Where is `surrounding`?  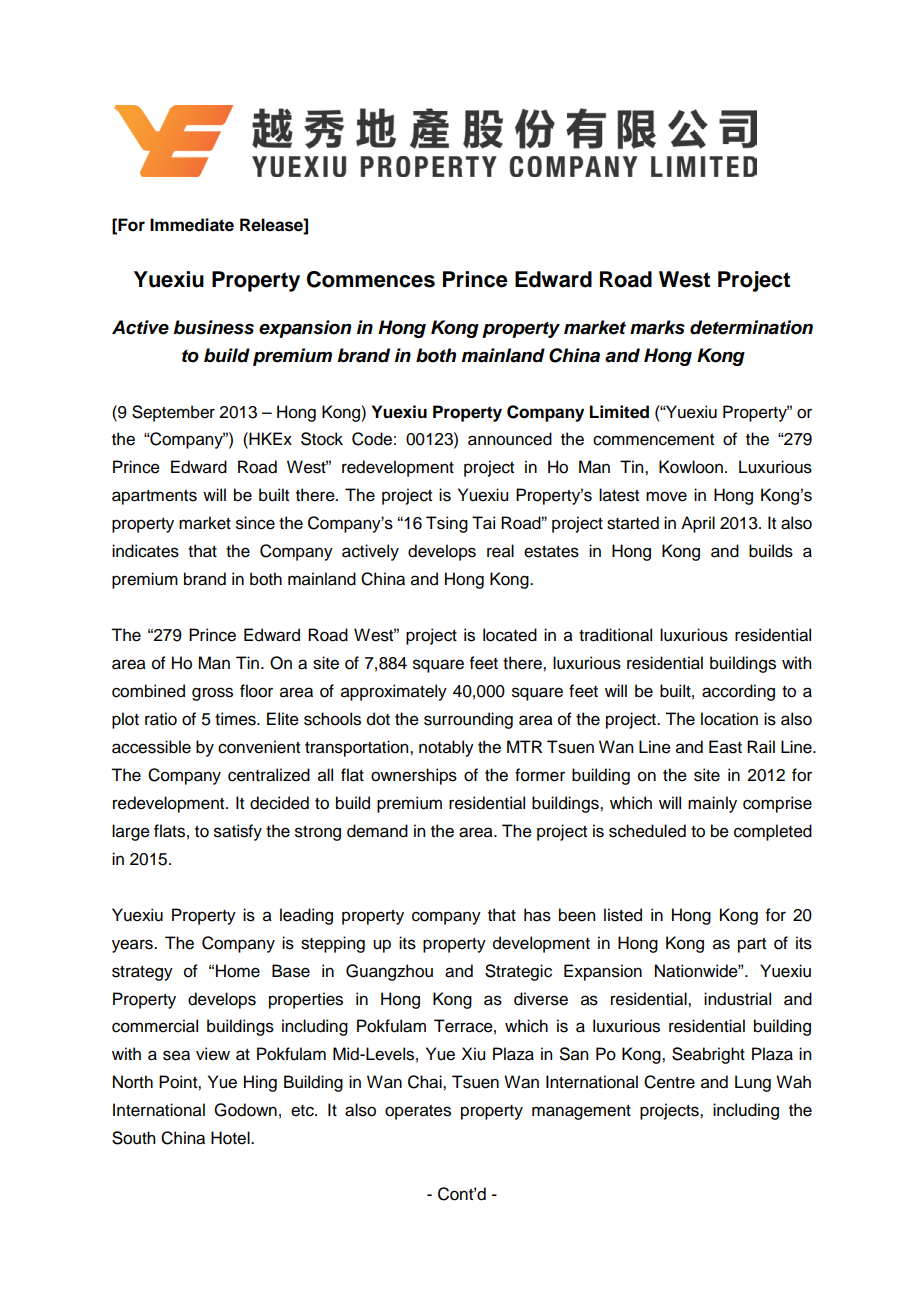
surrounding is located at coordinates (468, 720).
